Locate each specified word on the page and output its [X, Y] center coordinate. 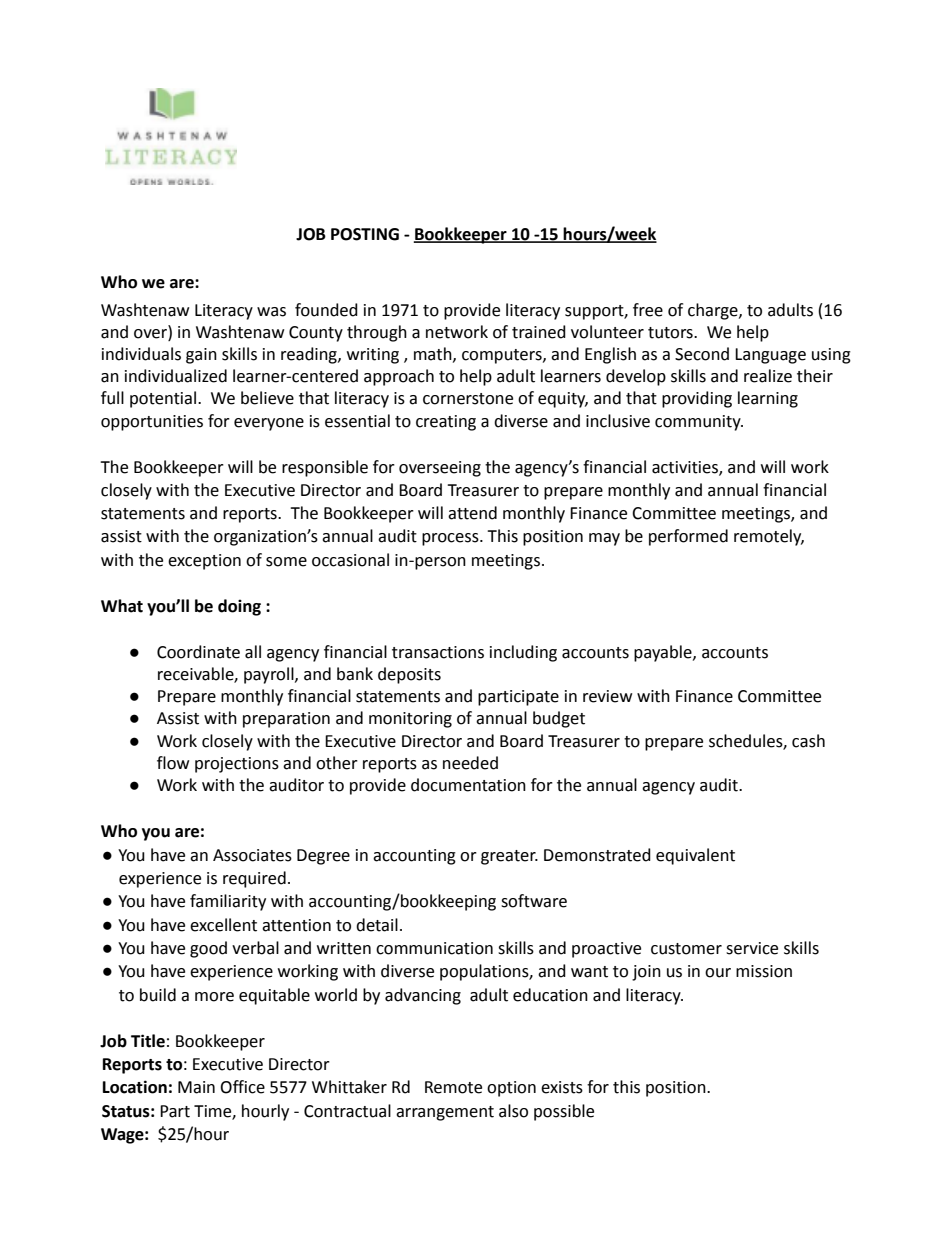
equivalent [695, 856]
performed [688, 537]
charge [714, 311]
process [451, 539]
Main [196, 1087]
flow [173, 763]
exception [204, 562]
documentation [468, 785]
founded [326, 310]
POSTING [365, 234]
